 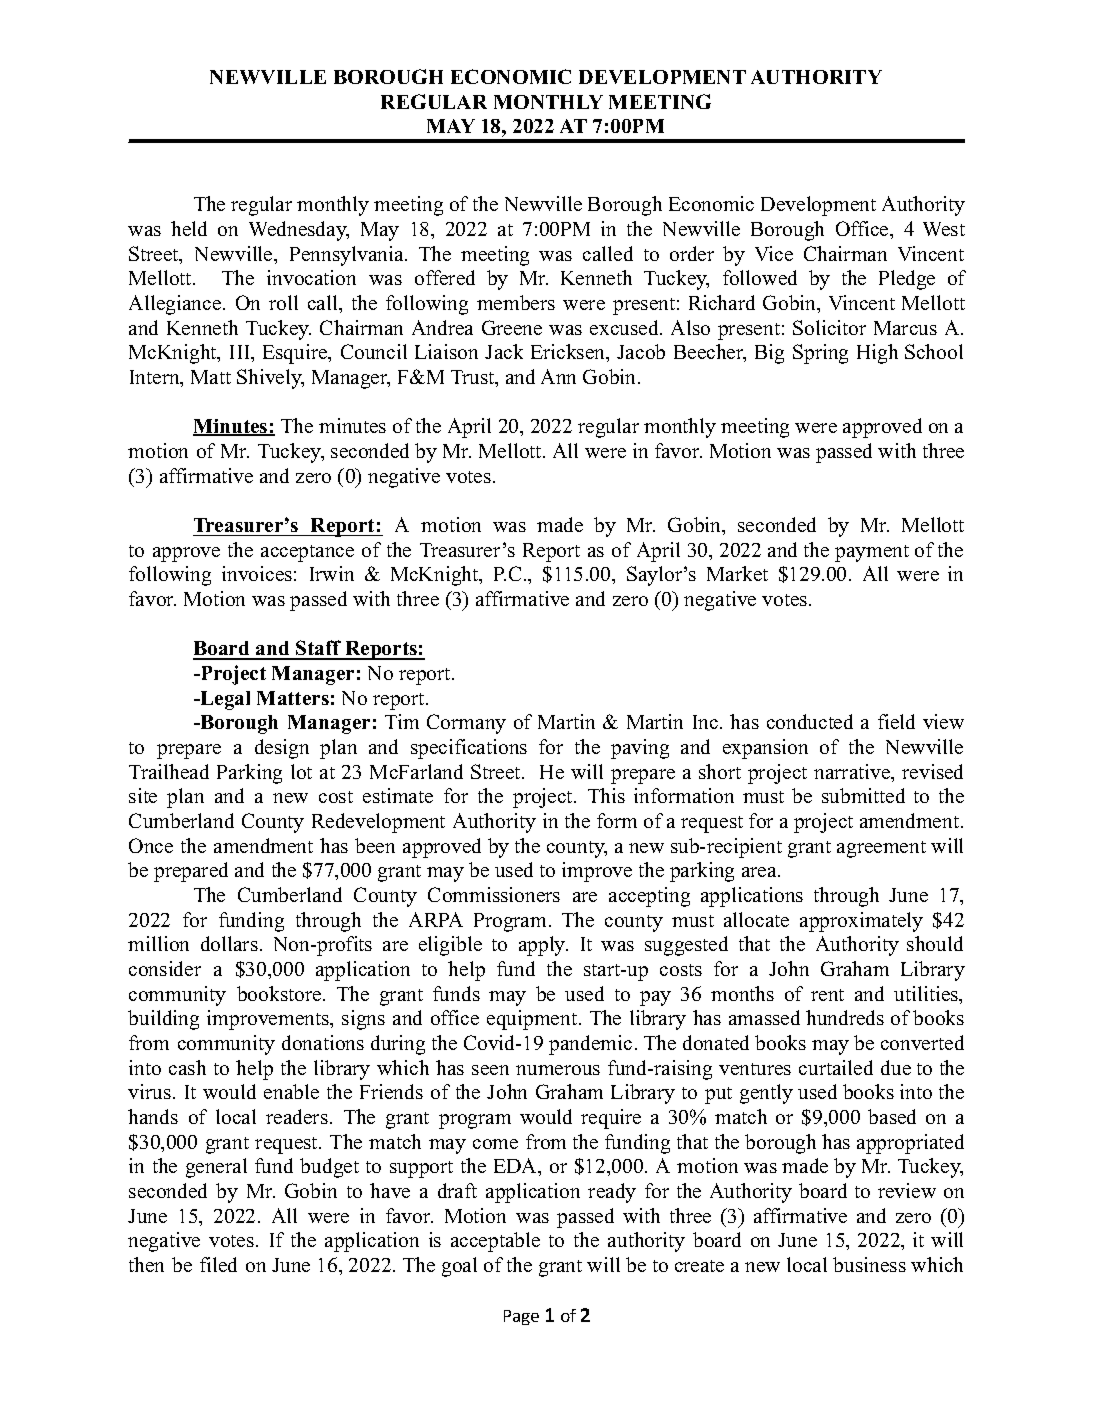 I want to click on Ann, so click(x=558, y=376).
